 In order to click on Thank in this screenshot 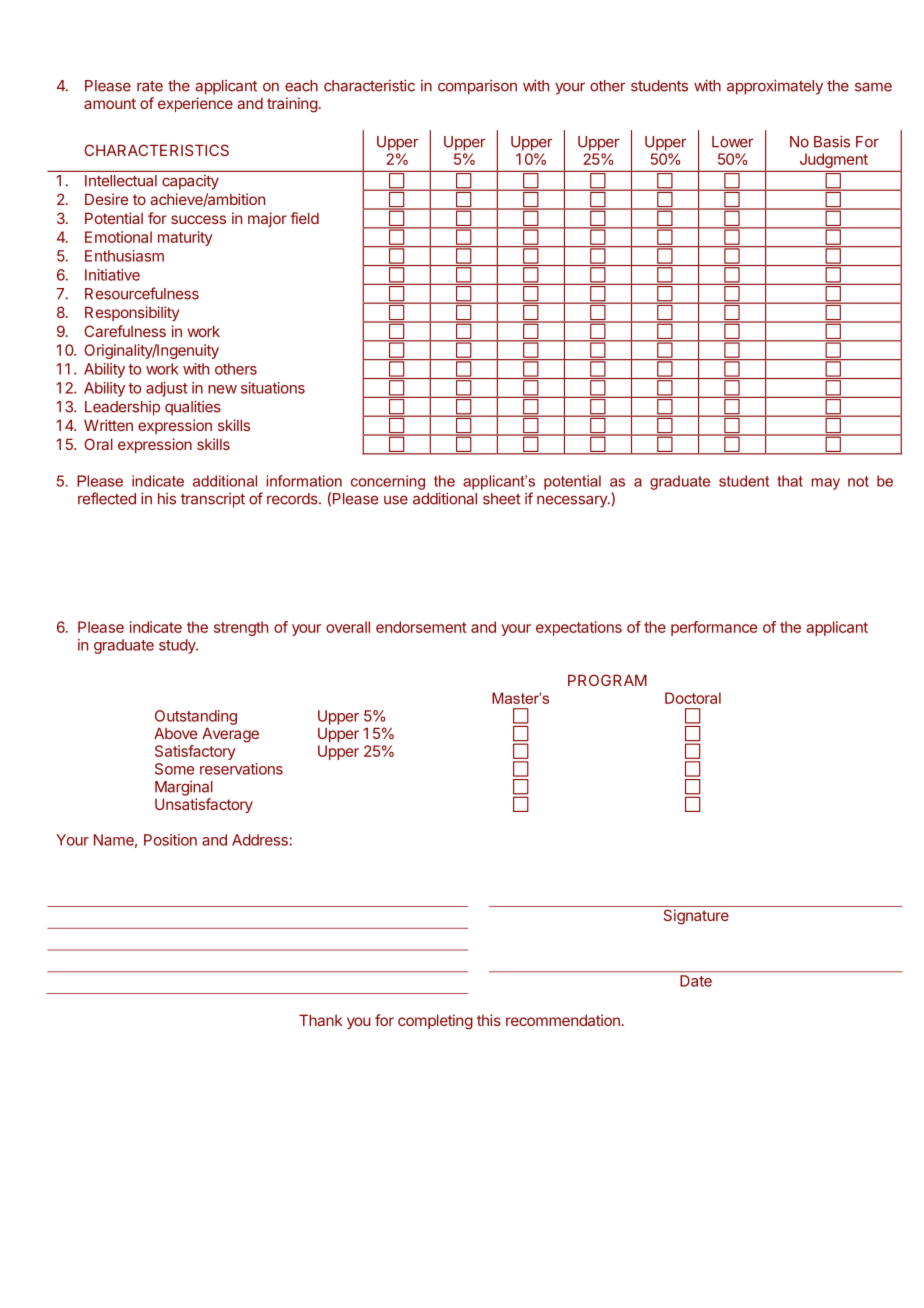, I will do `click(320, 1020)`.
